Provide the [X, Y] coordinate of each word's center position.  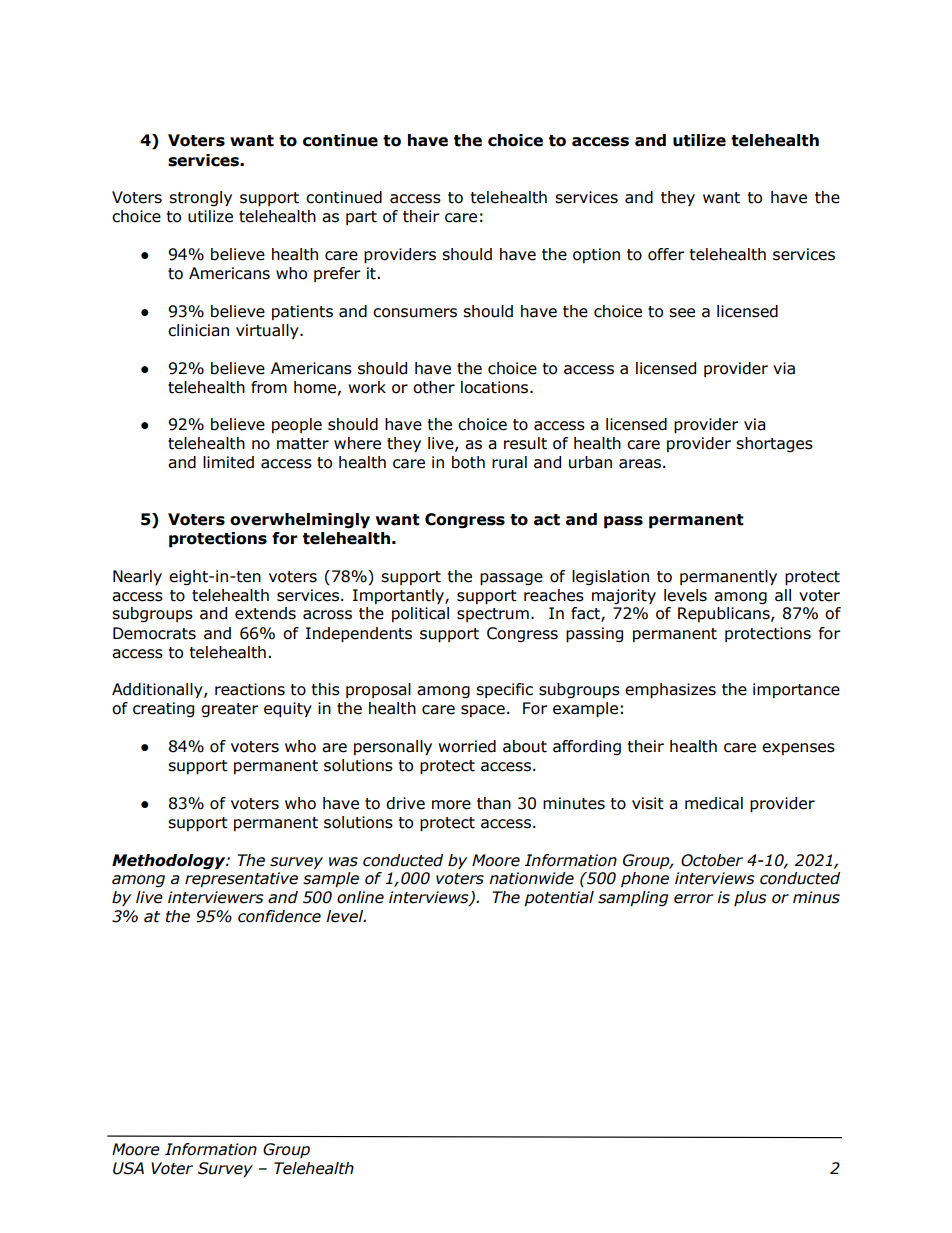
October [712, 860]
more [451, 805]
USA [128, 1168]
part [361, 218]
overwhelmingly [300, 521]
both [468, 462]
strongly [200, 199]
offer [666, 254]
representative [241, 880]
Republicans [725, 614]
